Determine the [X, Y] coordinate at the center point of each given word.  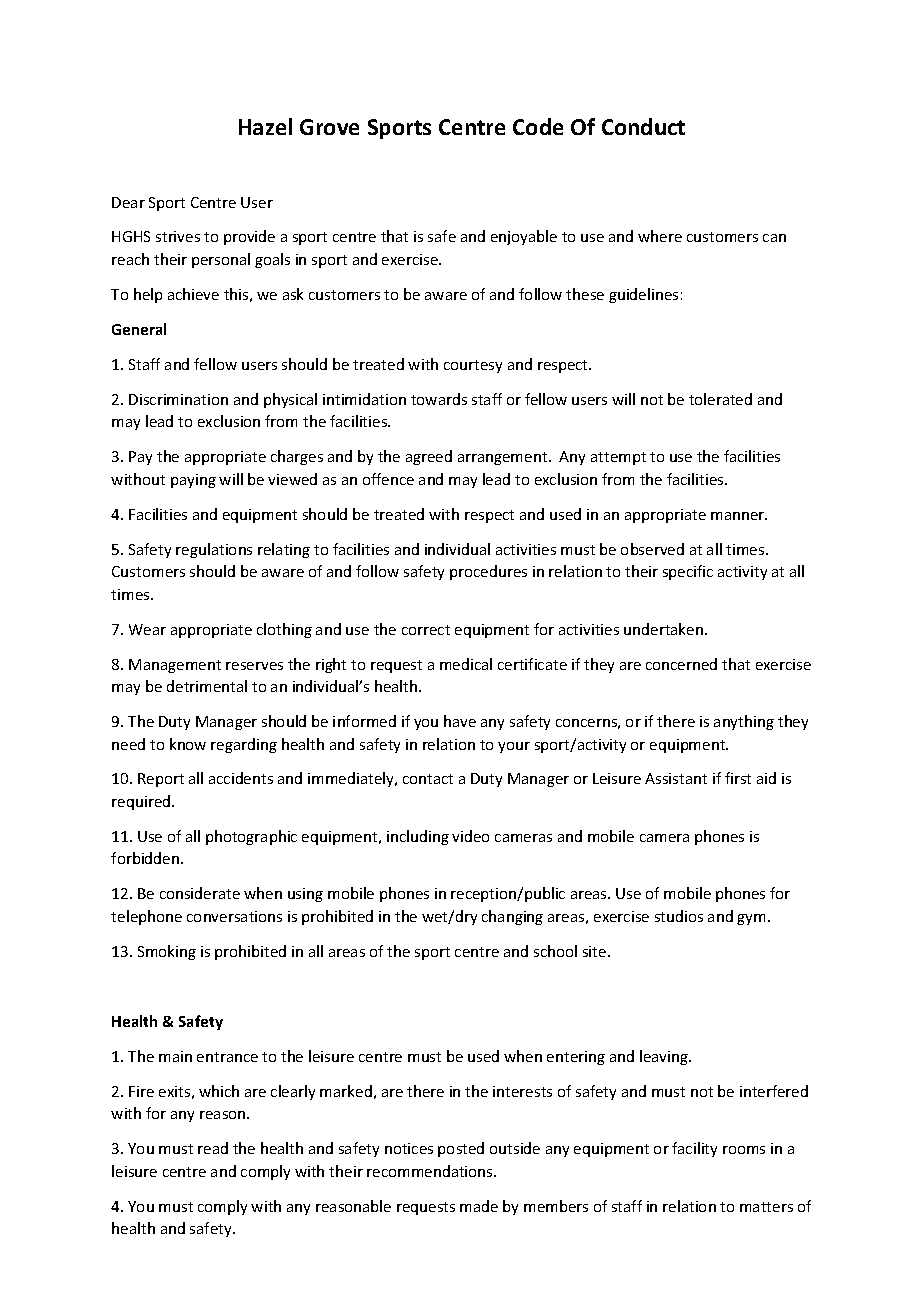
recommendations [431, 1171]
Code [538, 126]
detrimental [207, 686]
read [213, 1148]
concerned [681, 664]
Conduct [643, 126]
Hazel [265, 126]
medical [466, 664]
